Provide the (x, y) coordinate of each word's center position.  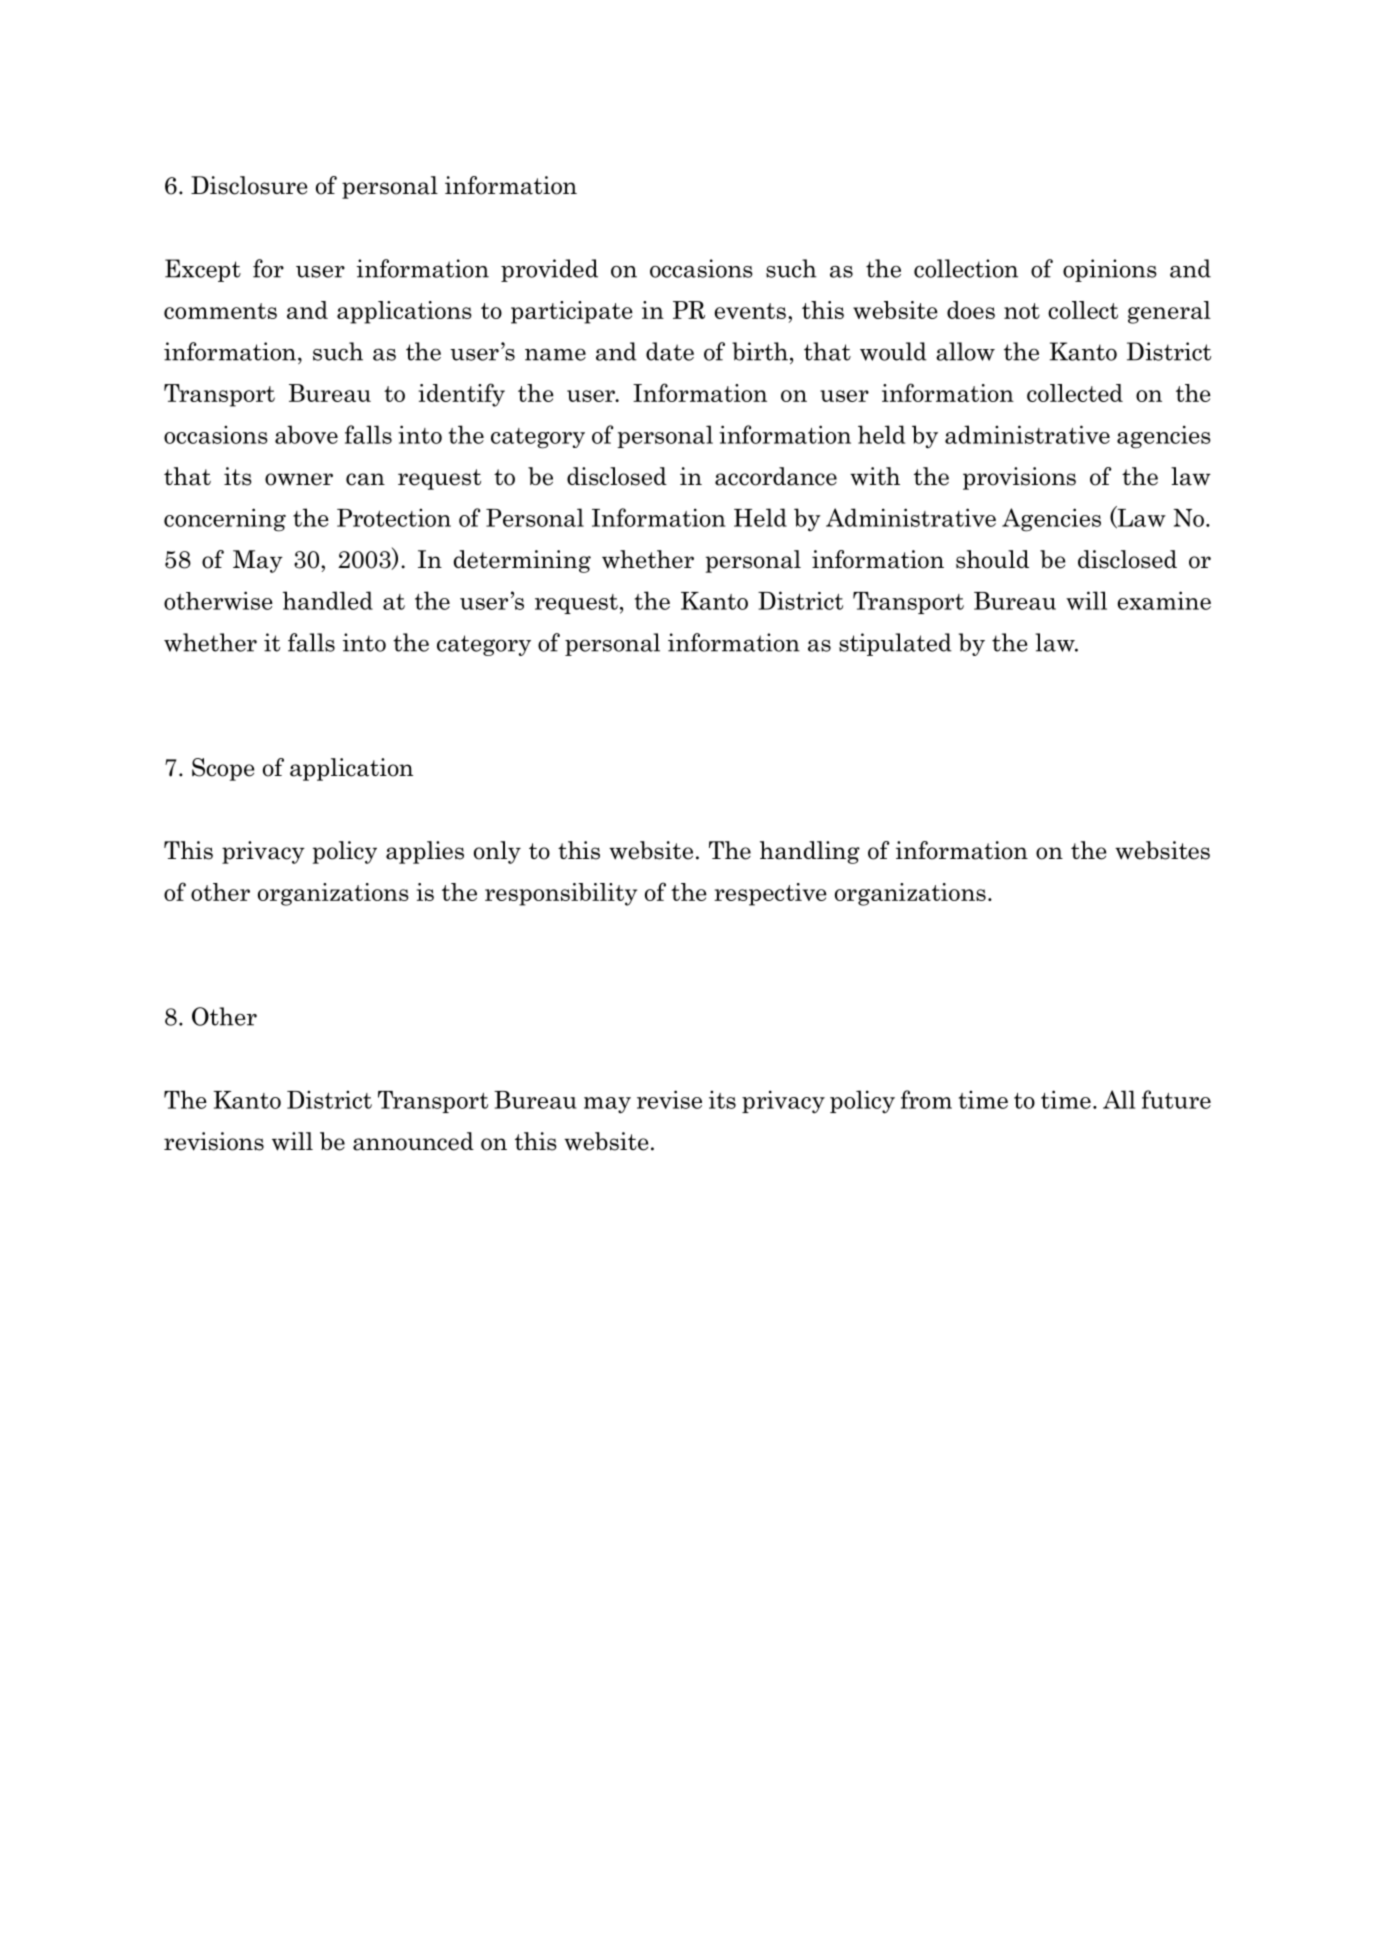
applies (425, 852)
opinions (1110, 270)
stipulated (895, 644)
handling (810, 852)
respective (770, 894)
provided (549, 270)
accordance (776, 476)
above (306, 434)
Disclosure (249, 185)
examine (1164, 600)
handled (328, 600)
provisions (1019, 478)
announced (413, 1141)
